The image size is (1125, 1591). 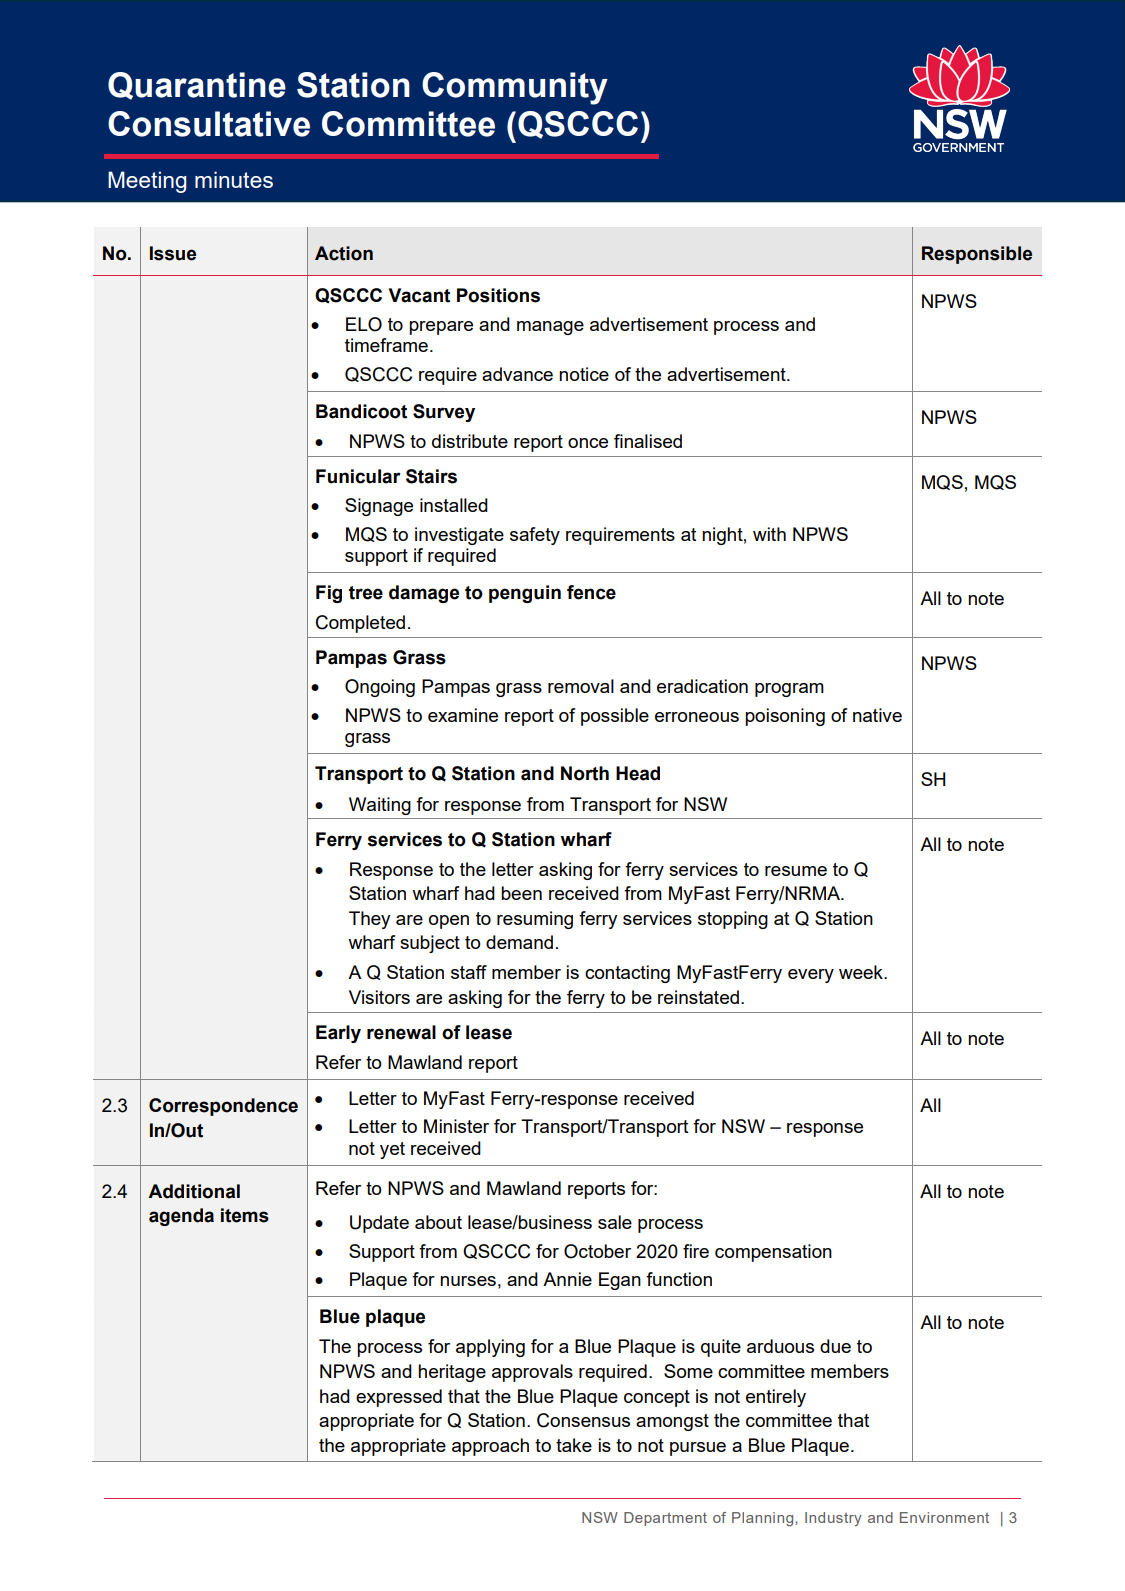 I want to click on Consultative, so click(x=209, y=124).
